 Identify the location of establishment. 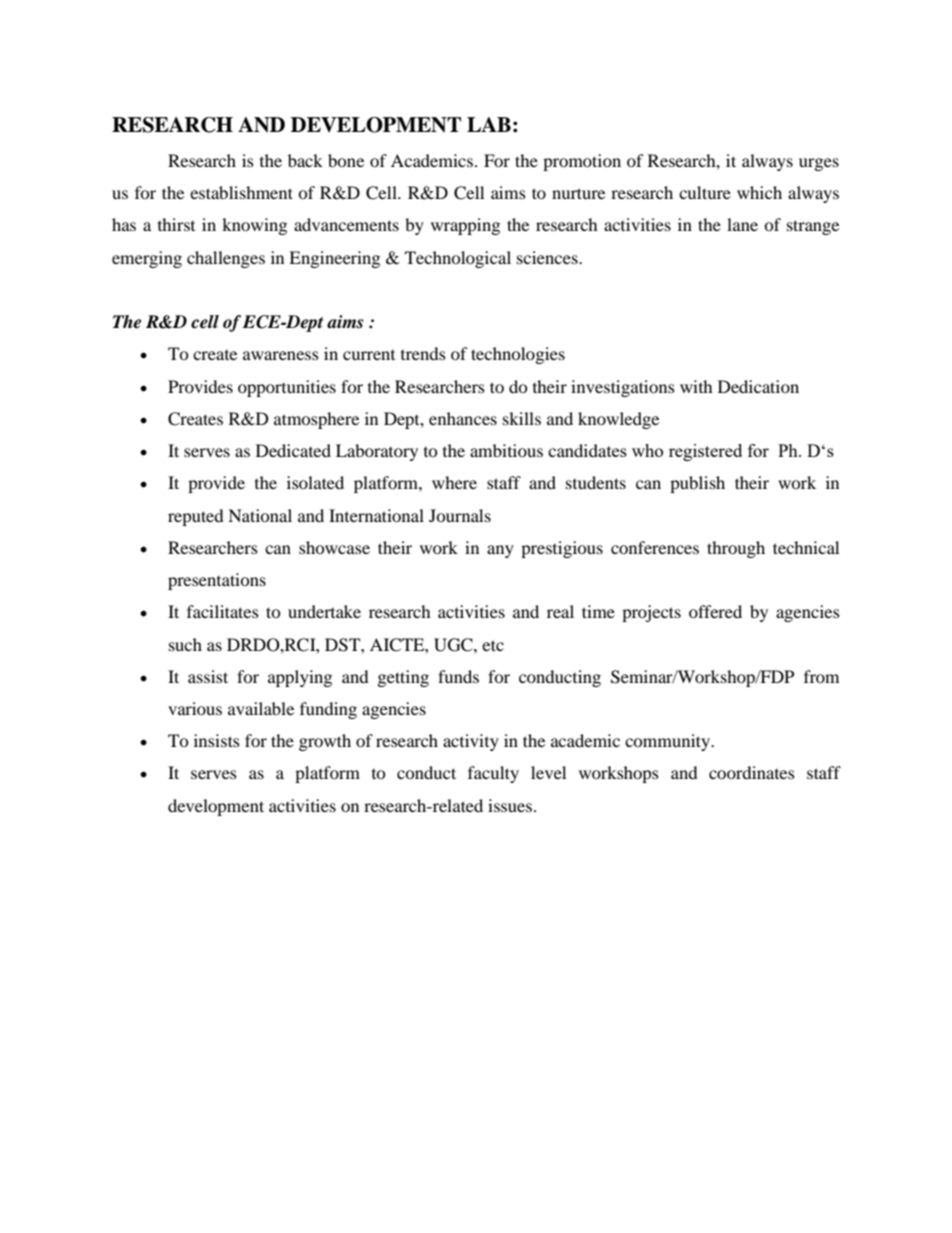
(241, 192).
